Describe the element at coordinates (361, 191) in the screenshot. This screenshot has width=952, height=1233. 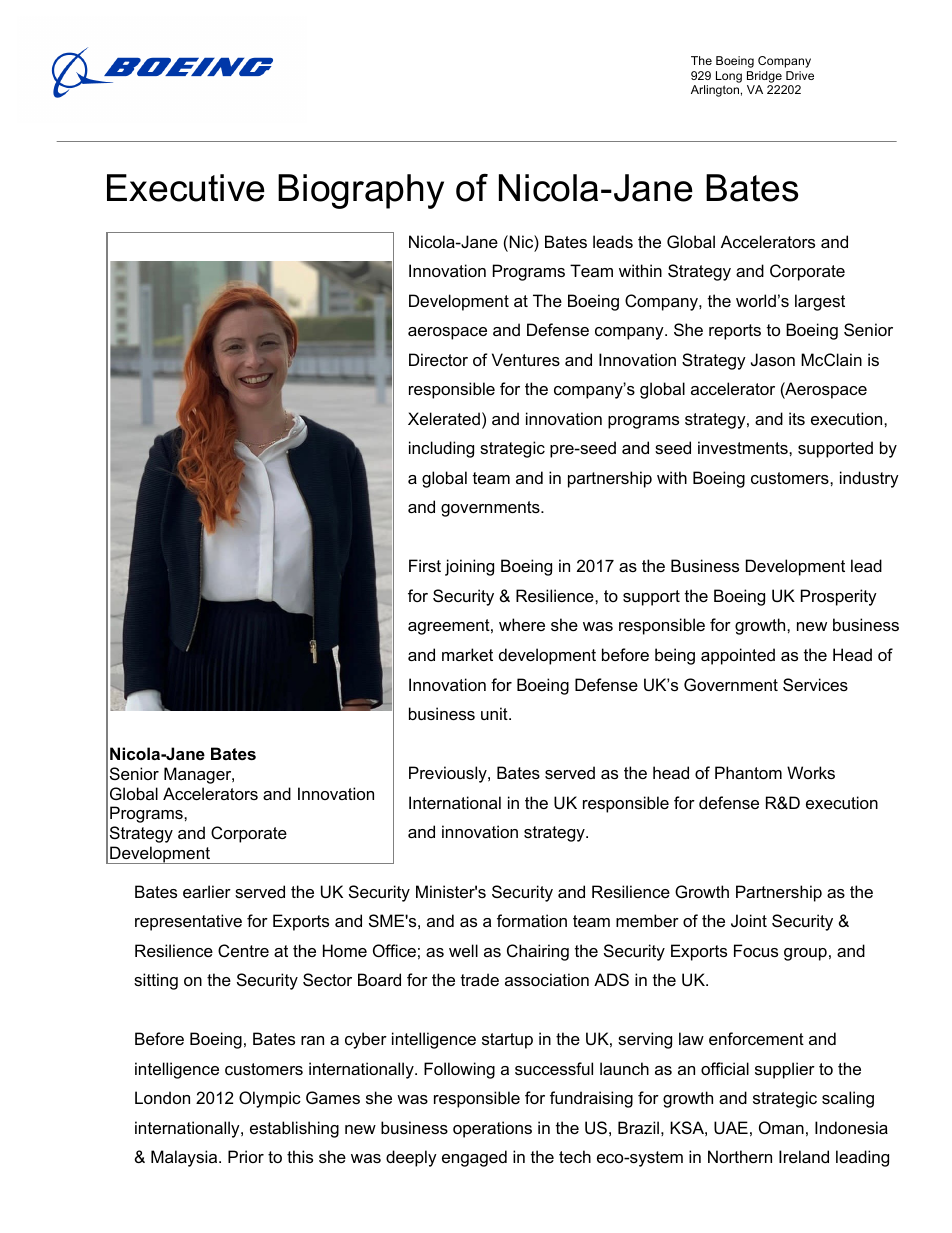
I see `Biography` at that location.
